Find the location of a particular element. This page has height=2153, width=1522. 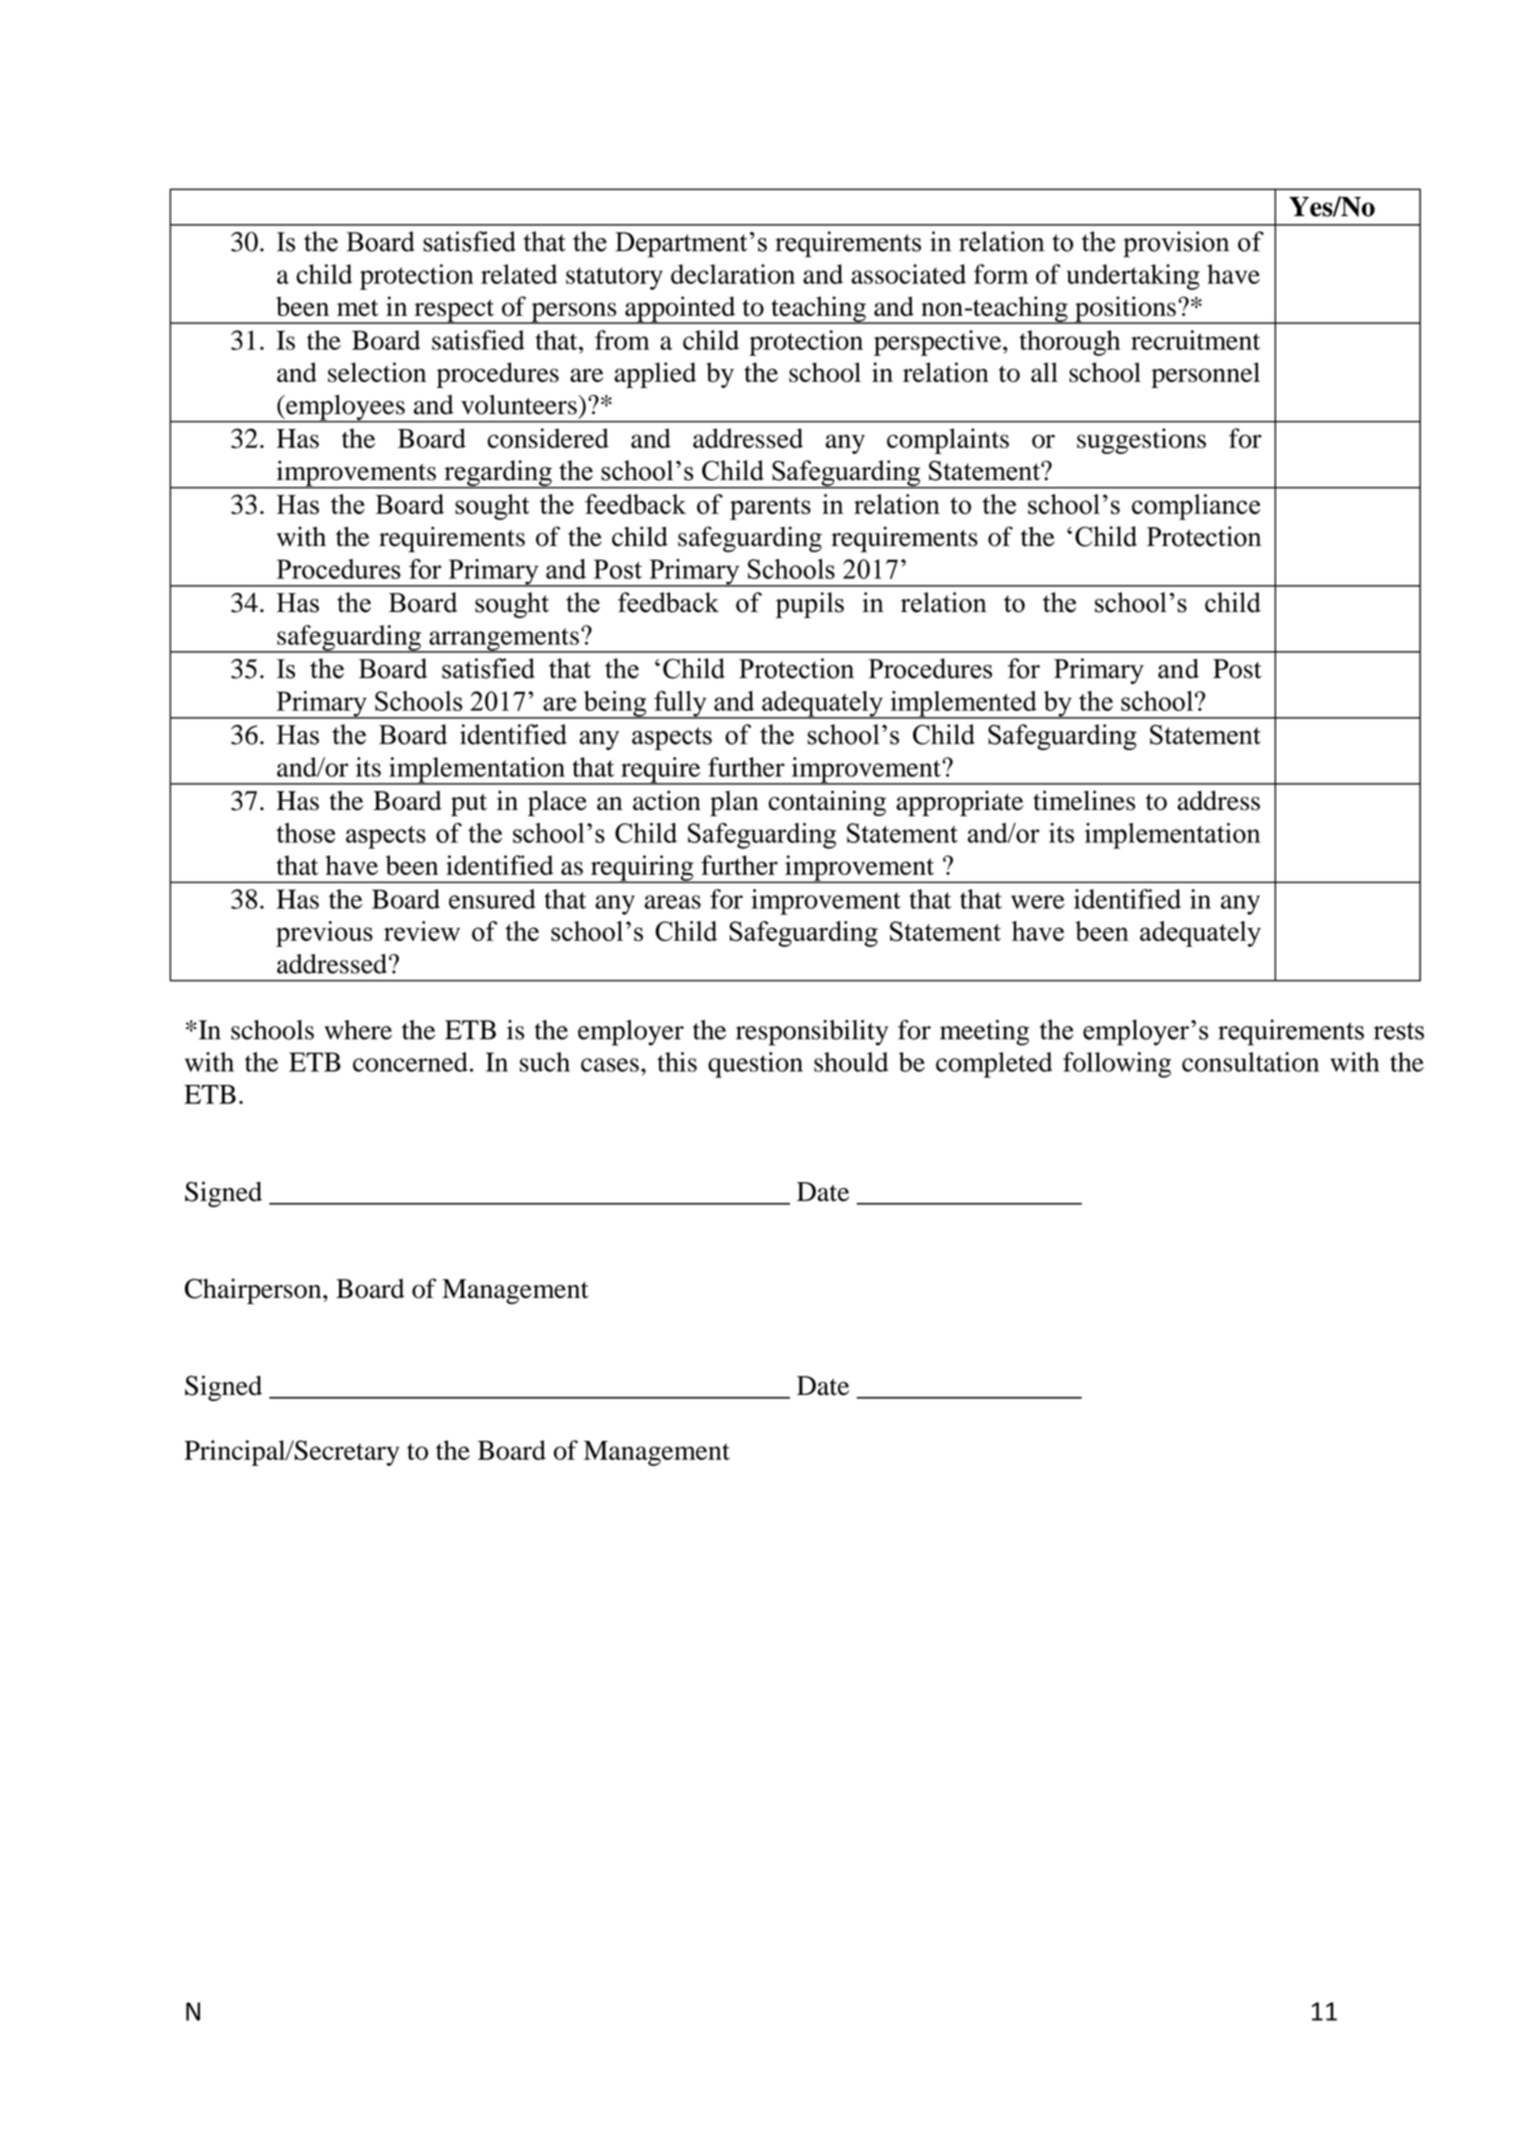

Chairperson is located at coordinates (254, 1291).
